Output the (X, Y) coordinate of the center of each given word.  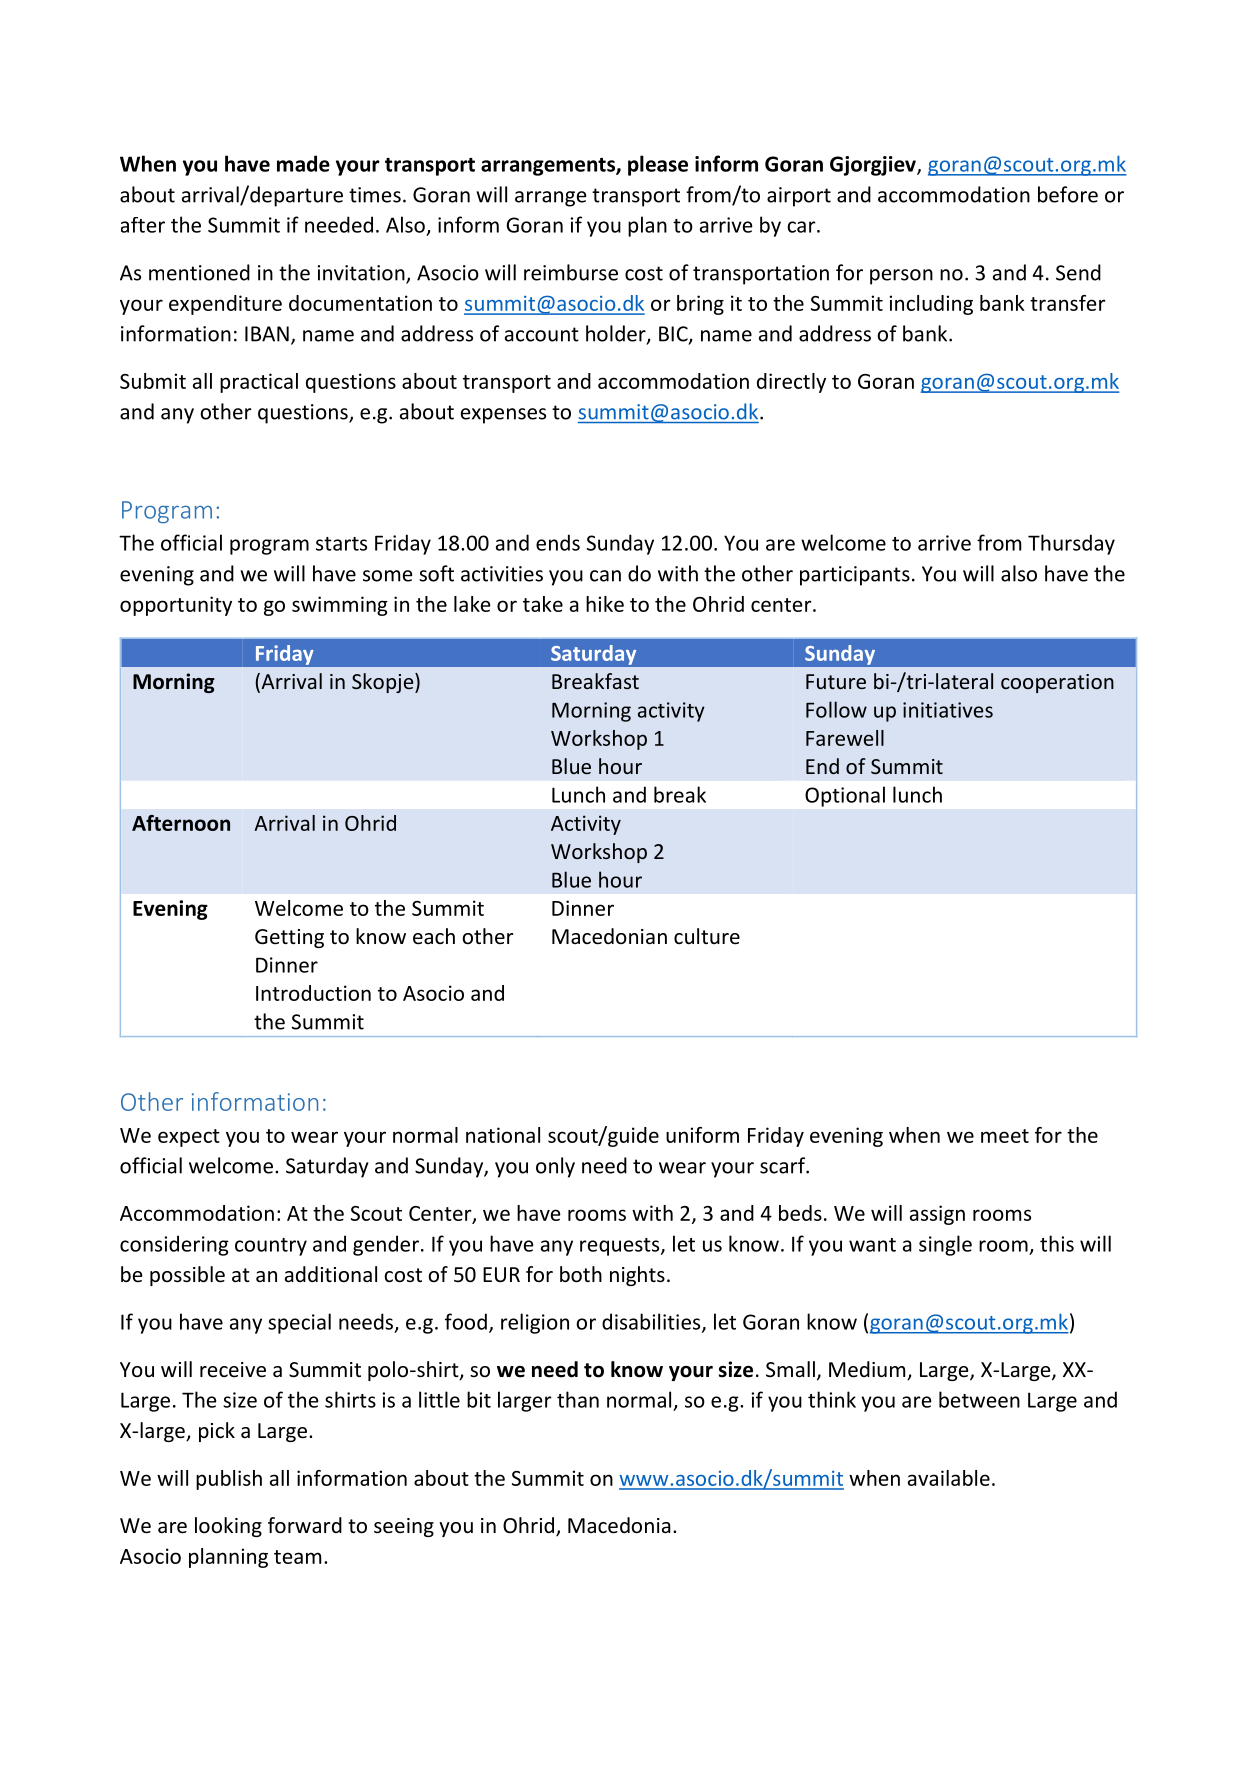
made (303, 163)
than (578, 1399)
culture (707, 936)
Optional (845, 796)
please (658, 165)
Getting (289, 938)
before (1068, 194)
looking (228, 1527)
